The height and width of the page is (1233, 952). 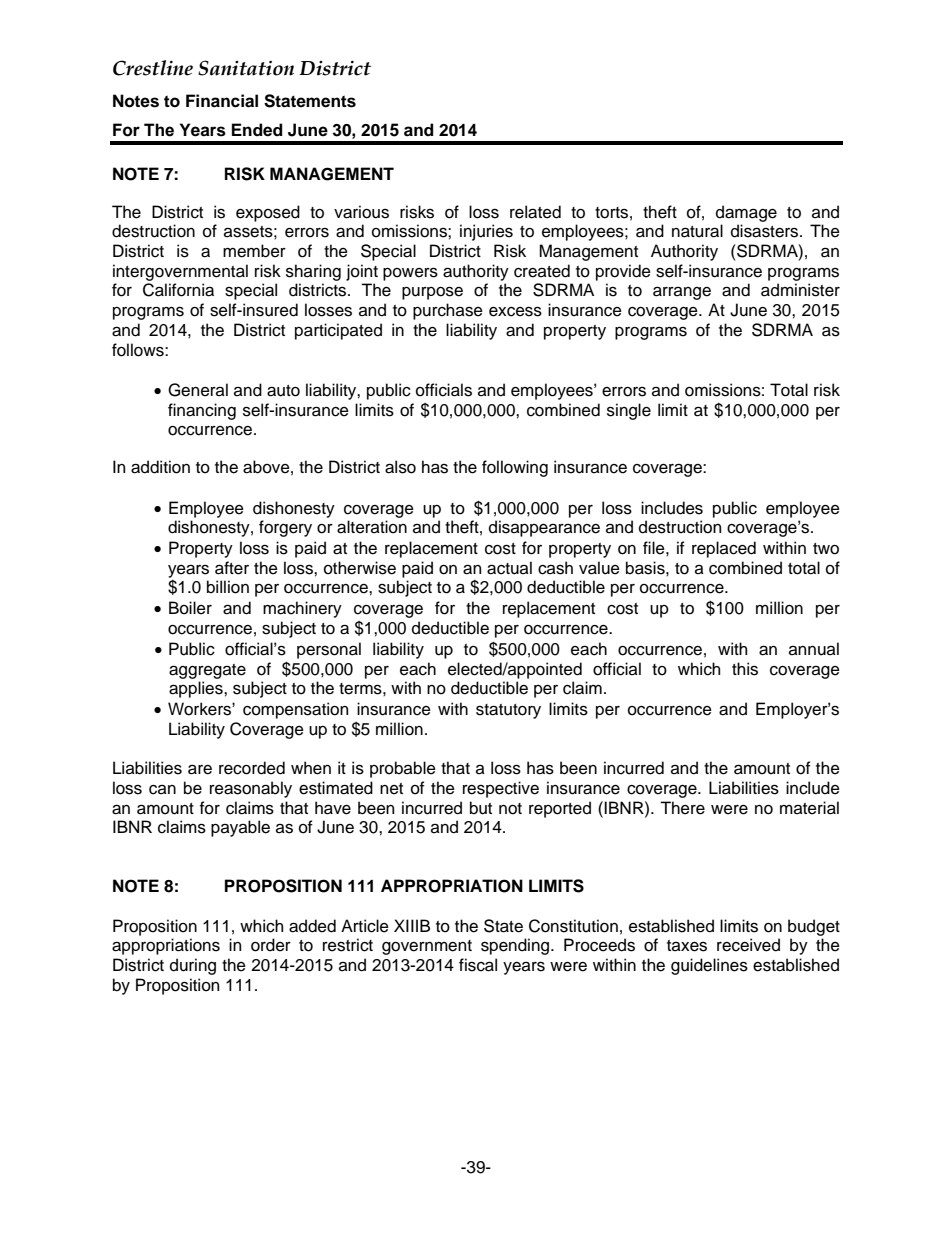 I want to click on related, so click(x=535, y=212).
